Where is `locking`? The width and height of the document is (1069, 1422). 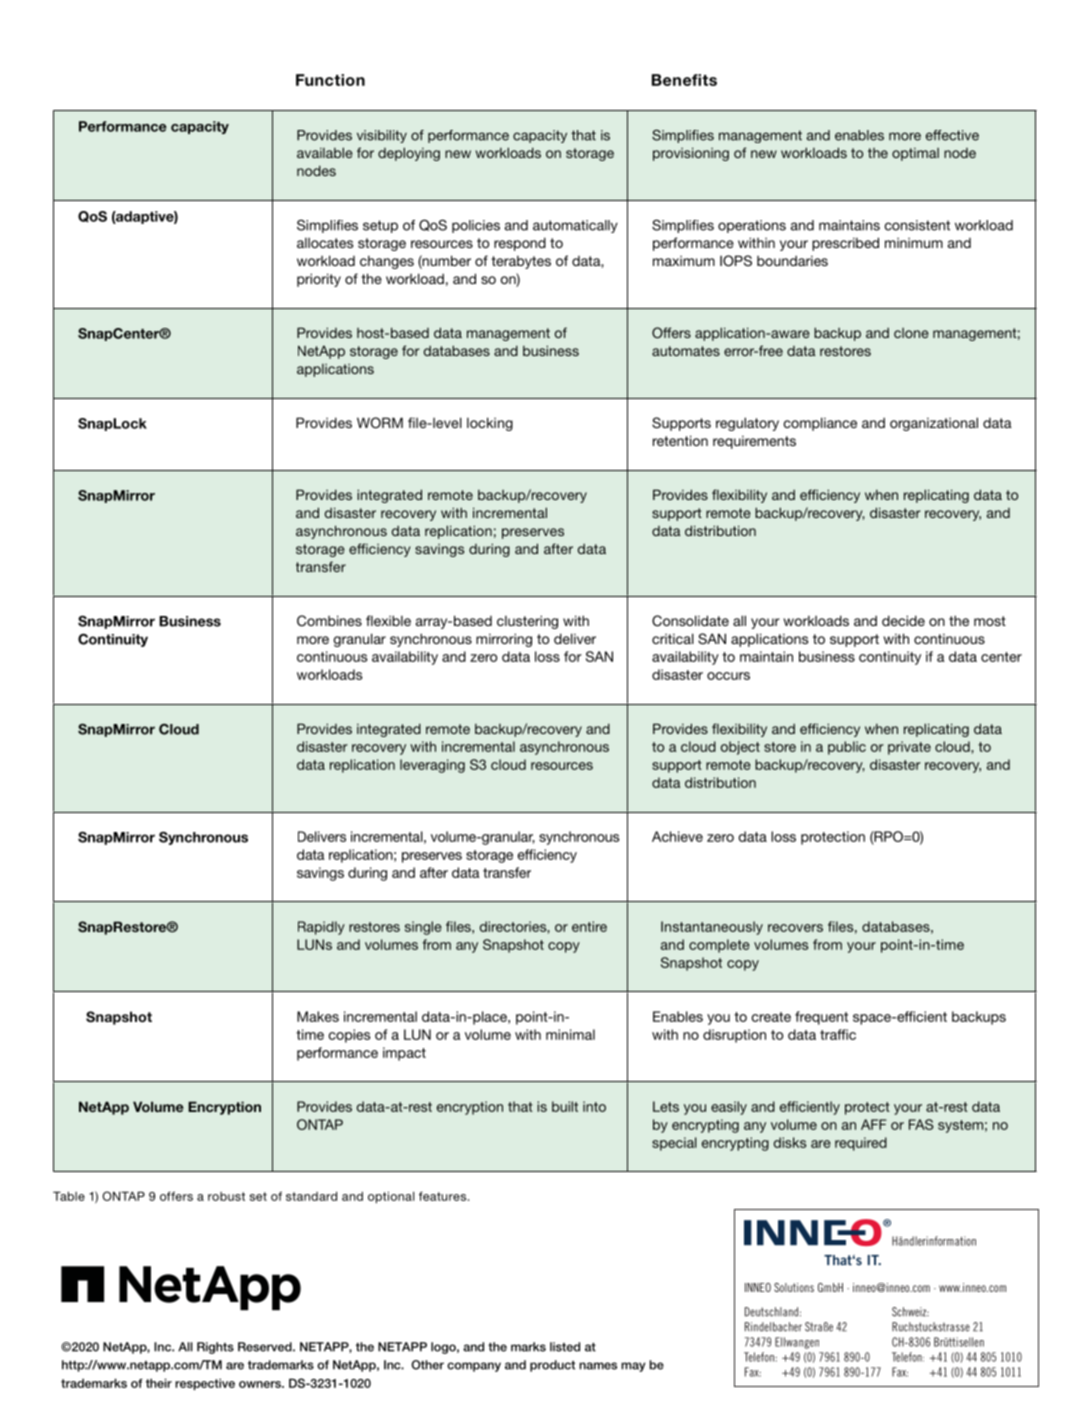 locking is located at coordinates (490, 424).
